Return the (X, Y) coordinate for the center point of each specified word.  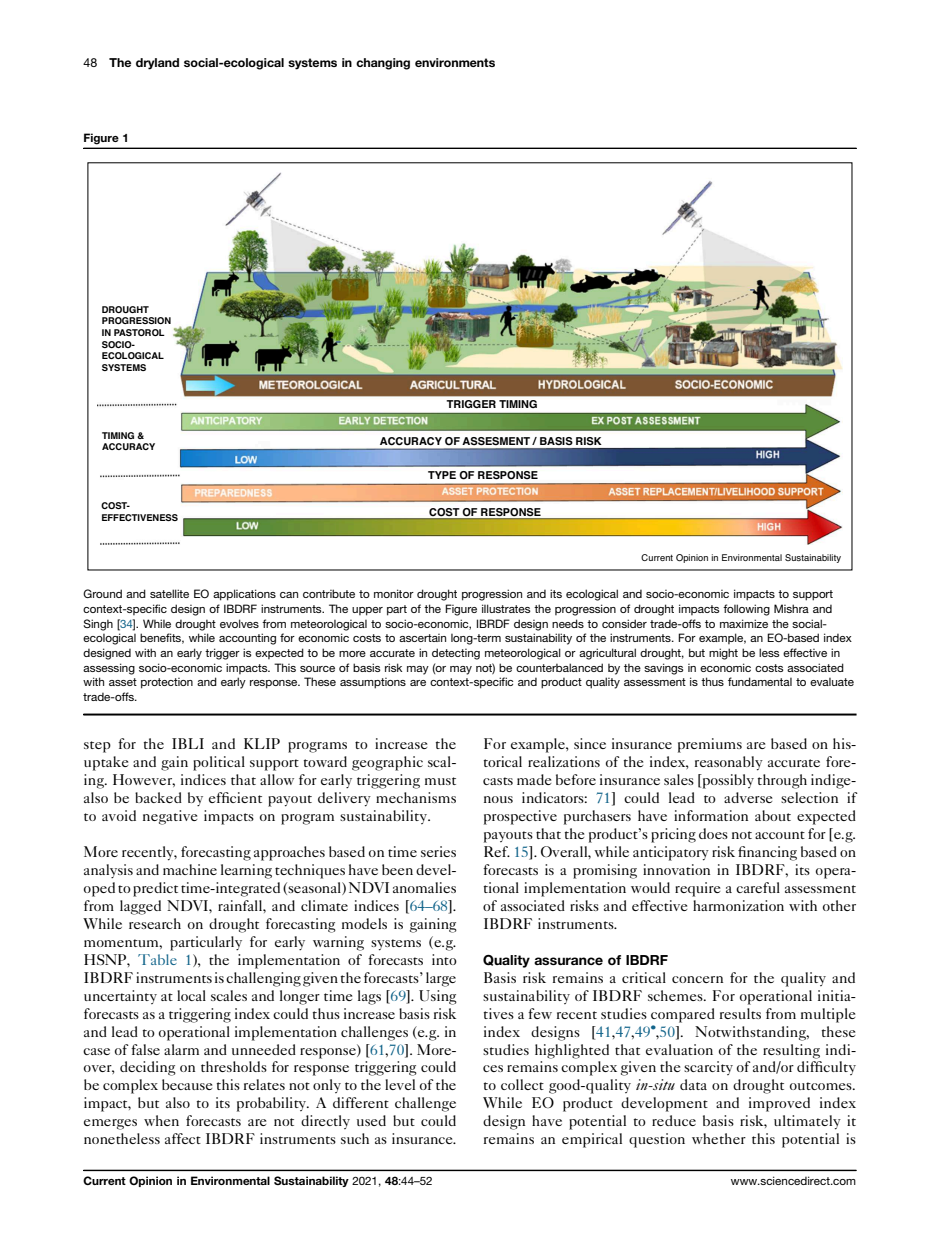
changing (383, 64)
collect (522, 1084)
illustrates (506, 608)
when (161, 1120)
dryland (157, 64)
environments (455, 62)
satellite (169, 593)
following (746, 610)
